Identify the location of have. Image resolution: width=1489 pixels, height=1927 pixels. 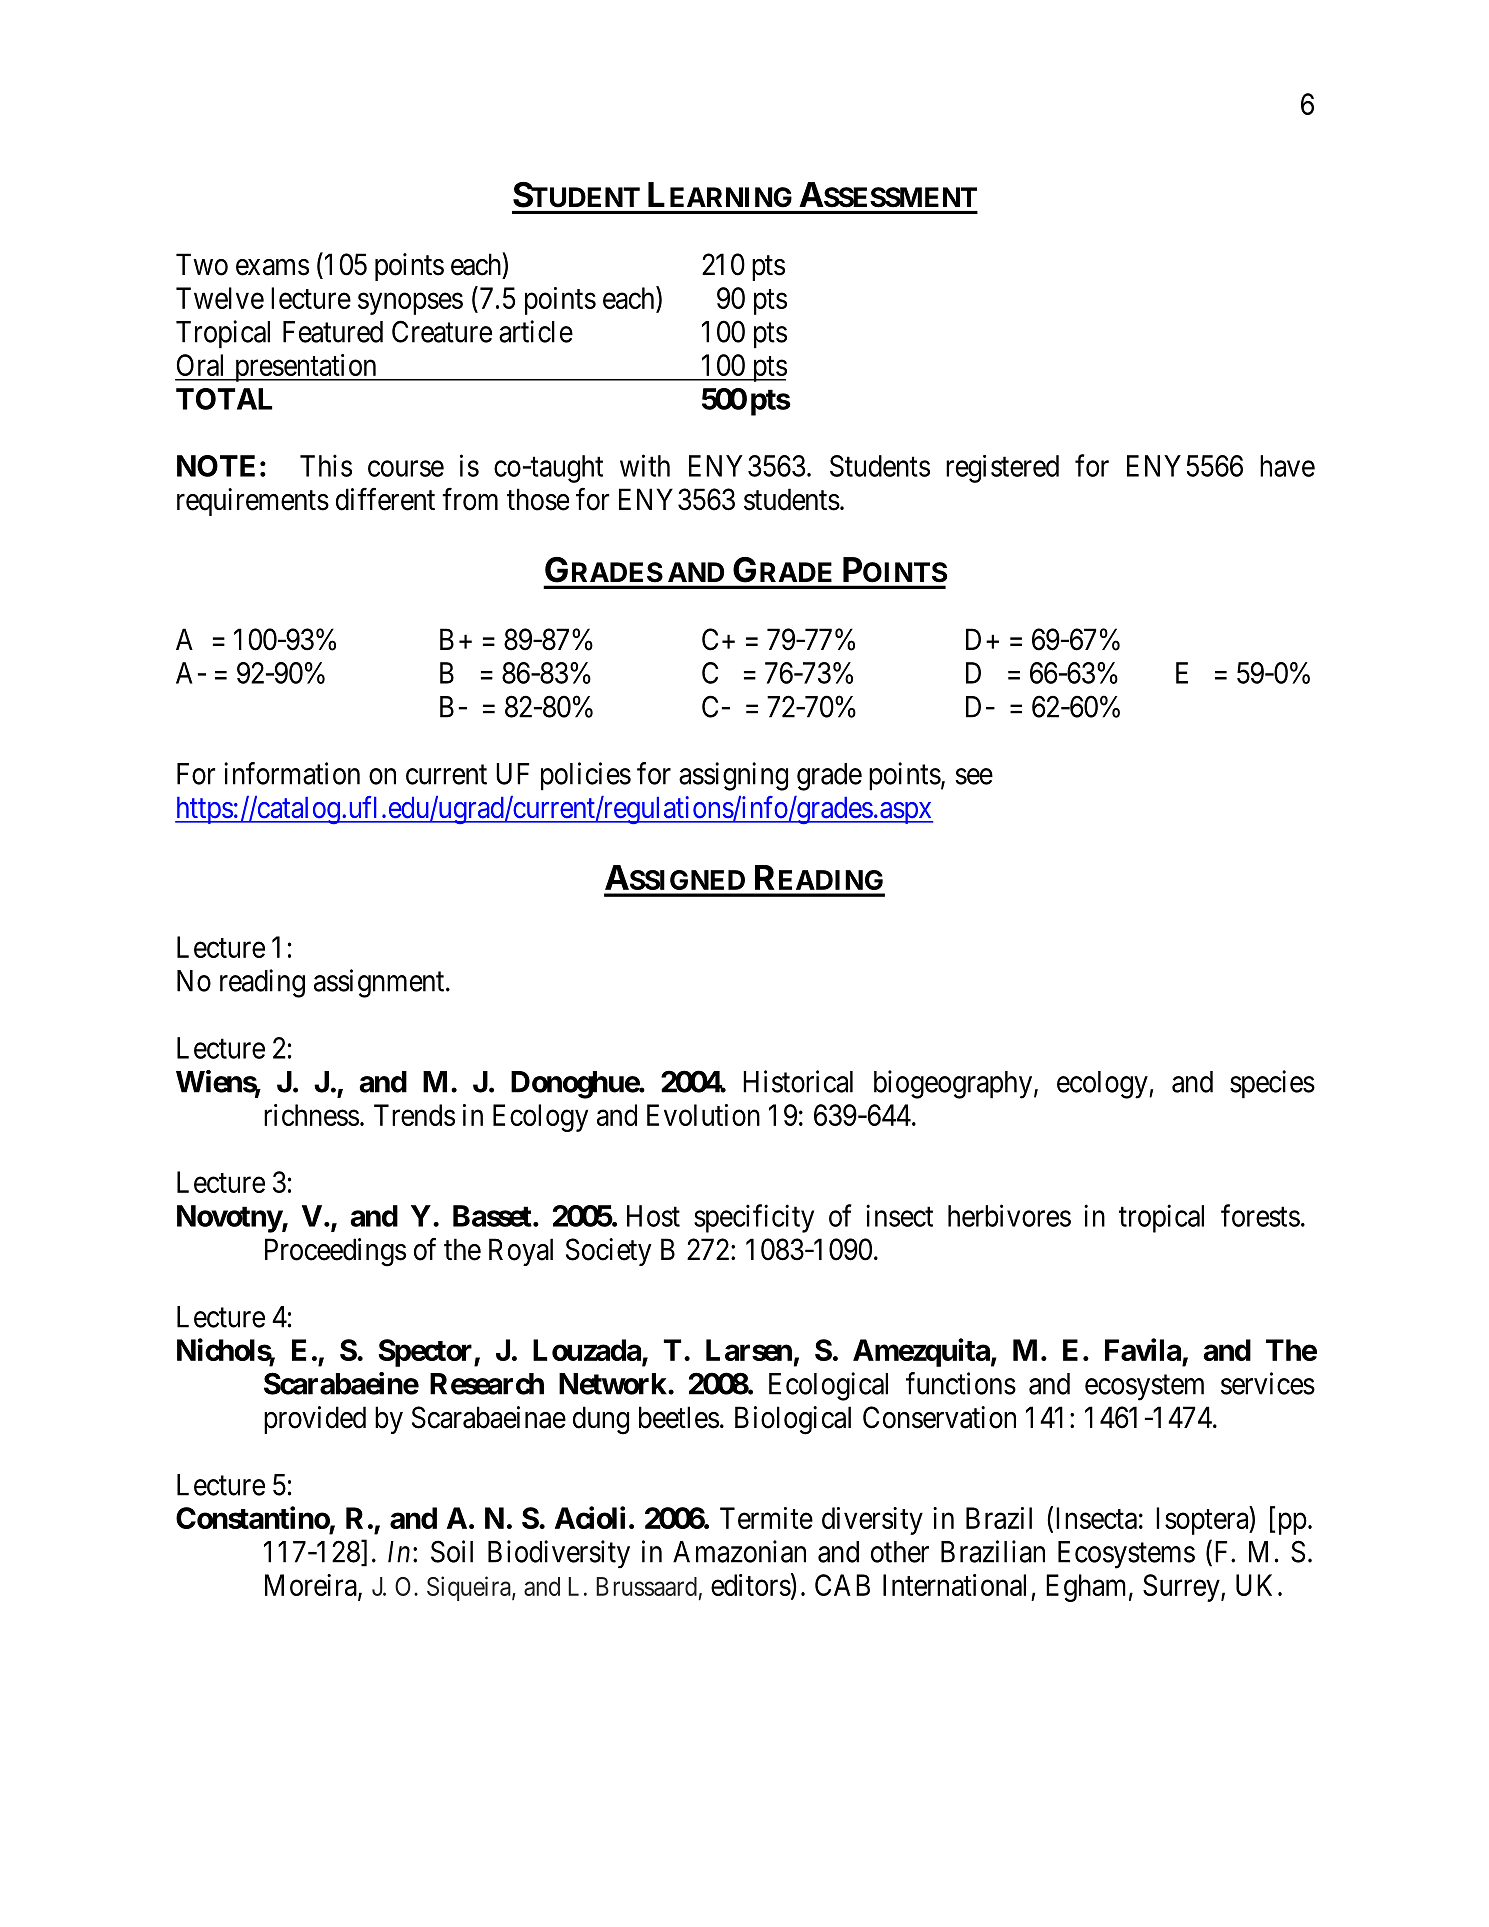
(1287, 466).
